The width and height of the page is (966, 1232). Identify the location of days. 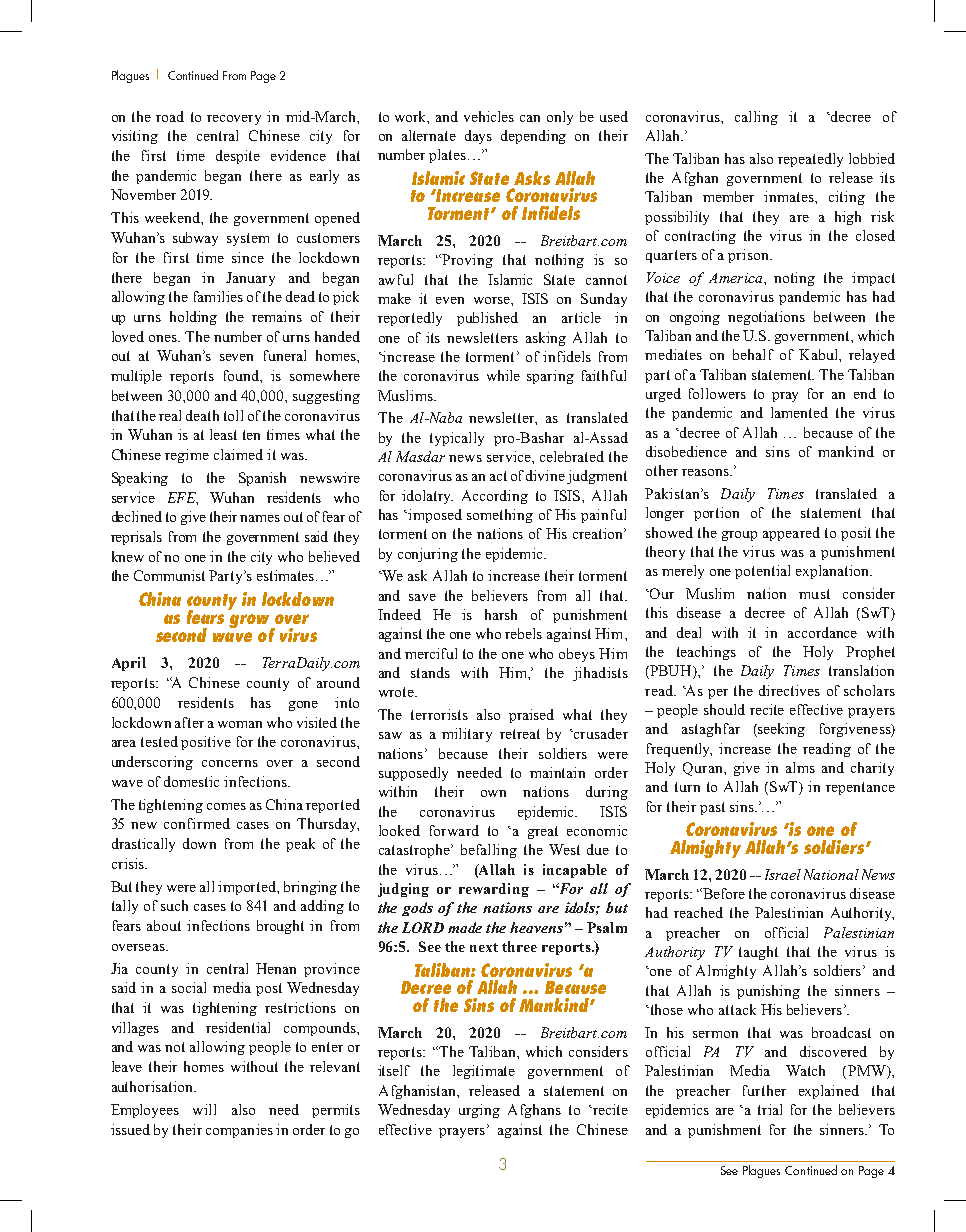
(478, 137).
